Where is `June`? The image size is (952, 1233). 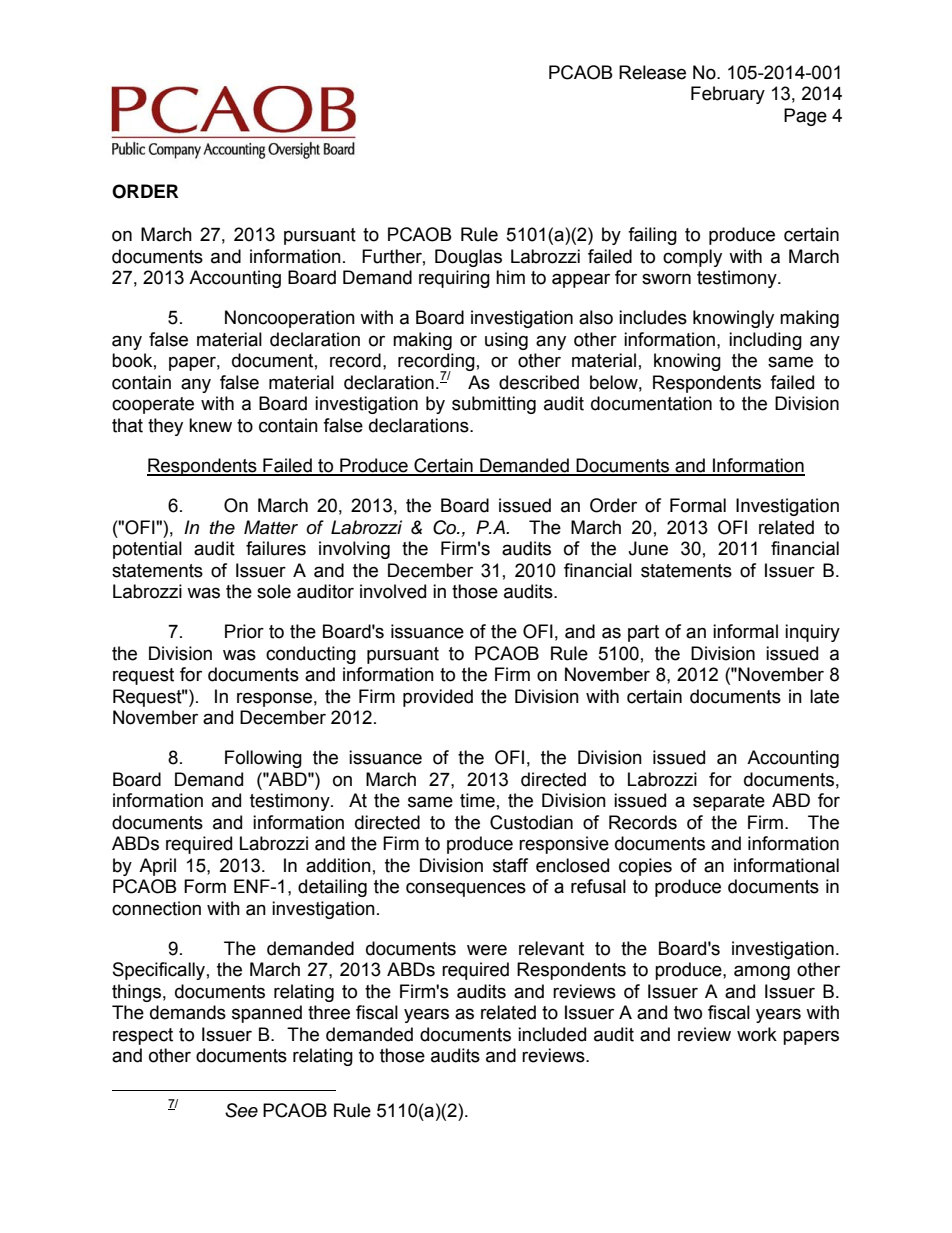
June is located at coordinates (648, 548).
